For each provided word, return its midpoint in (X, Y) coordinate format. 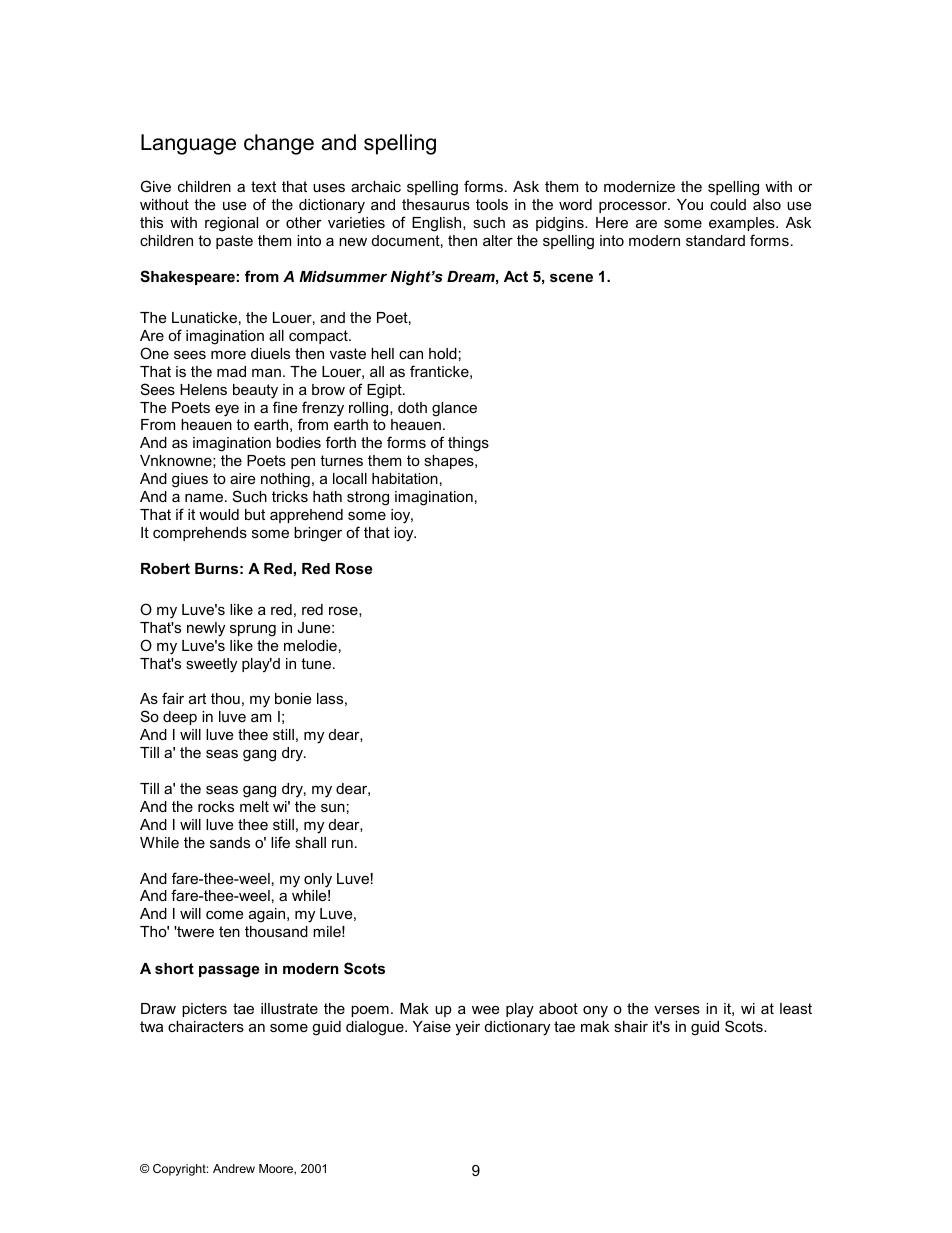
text (263, 186)
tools (492, 204)
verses (677, 1009)
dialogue (376, 1028)
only (318, 880)
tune (316, 663)
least (796, 1008)
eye (227, 410)
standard (715, 240)
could (728, 204)
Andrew (234, 1168)
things (468, 444)
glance (454, 409)
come (224, 914)
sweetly (211, 665)
